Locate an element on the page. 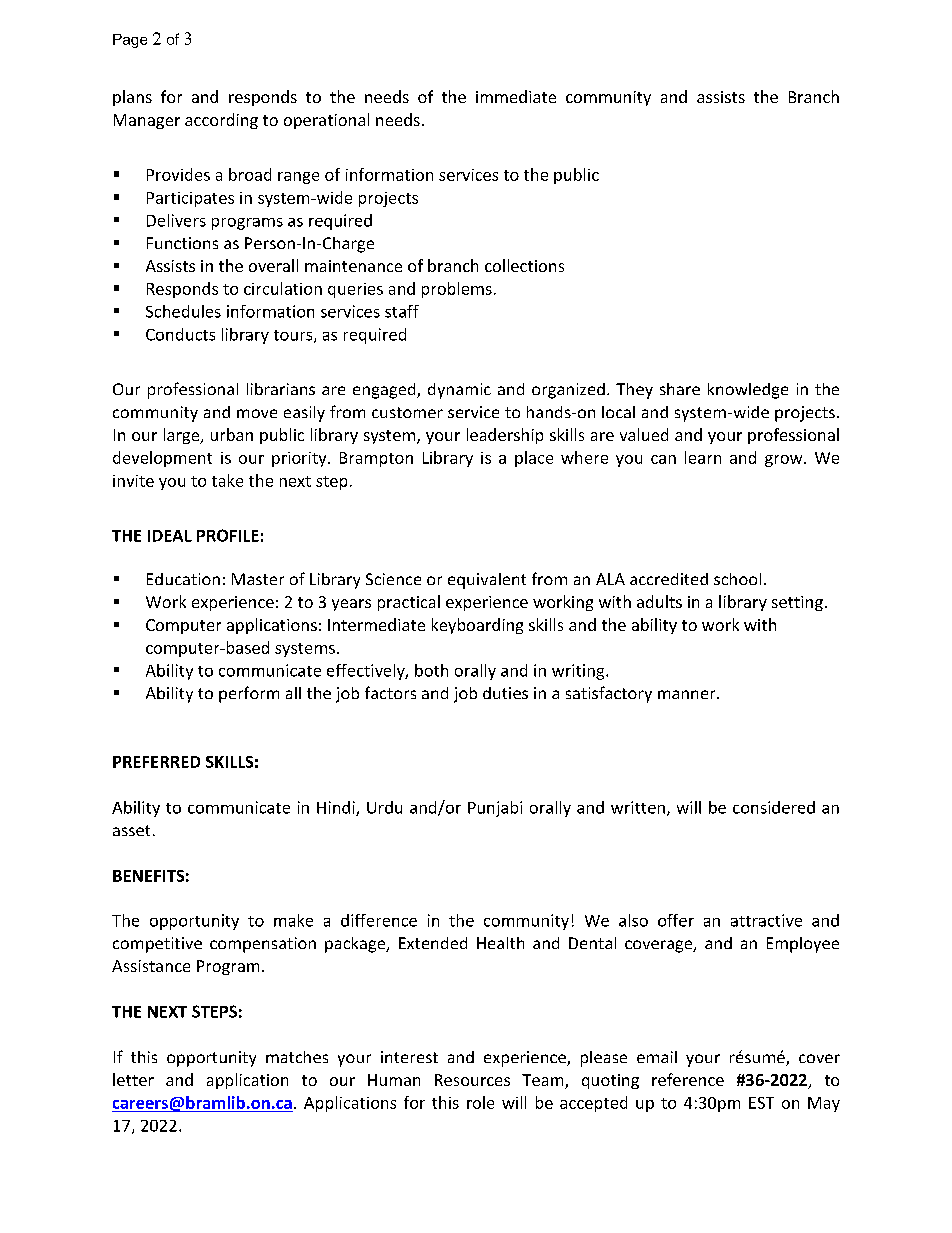 This page has height=1233, width=952. duties is located at coordinates (505, 693).
